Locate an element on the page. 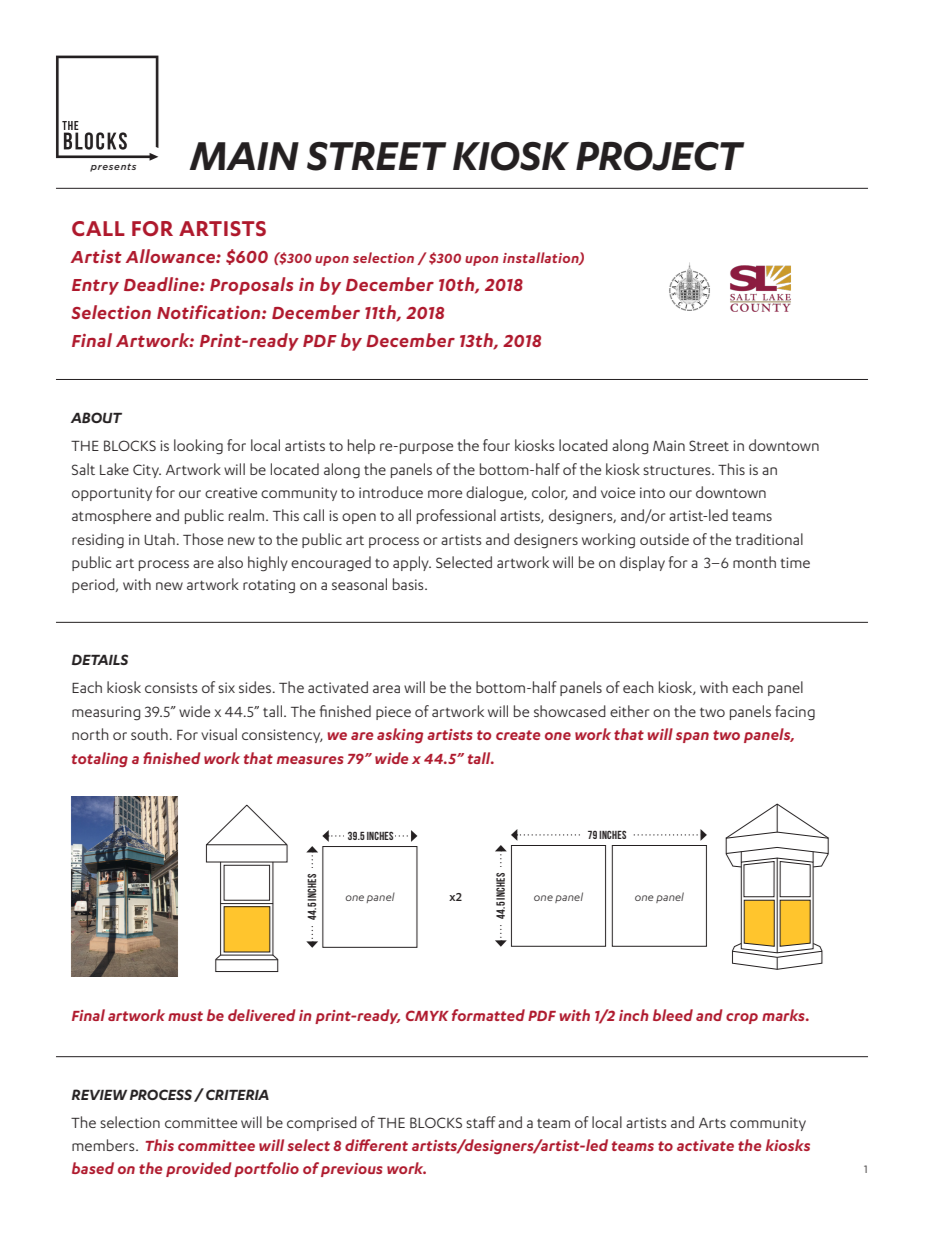  provided is located at coordinates (199, 1169).
